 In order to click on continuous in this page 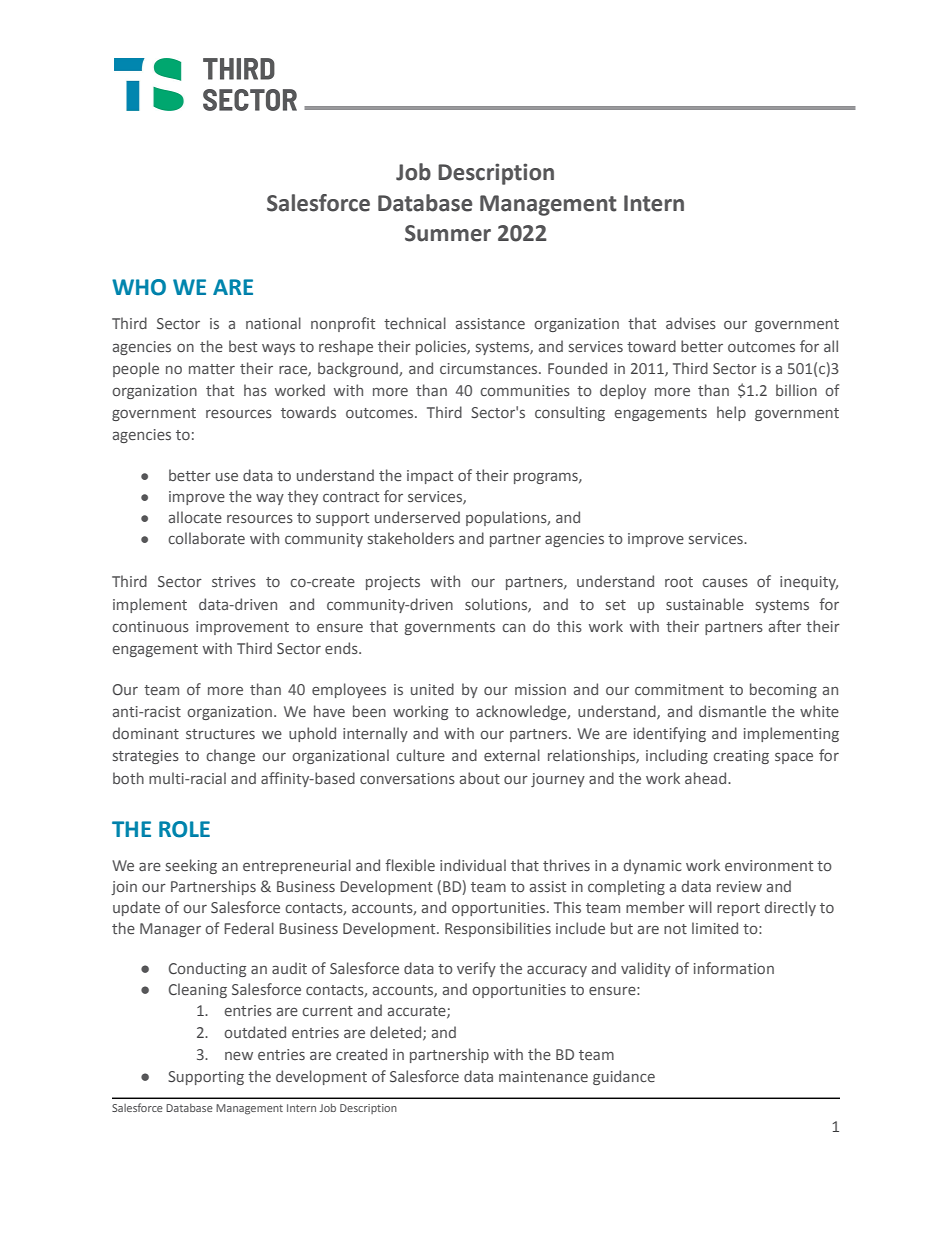, I will do `click(150, 626)`.
